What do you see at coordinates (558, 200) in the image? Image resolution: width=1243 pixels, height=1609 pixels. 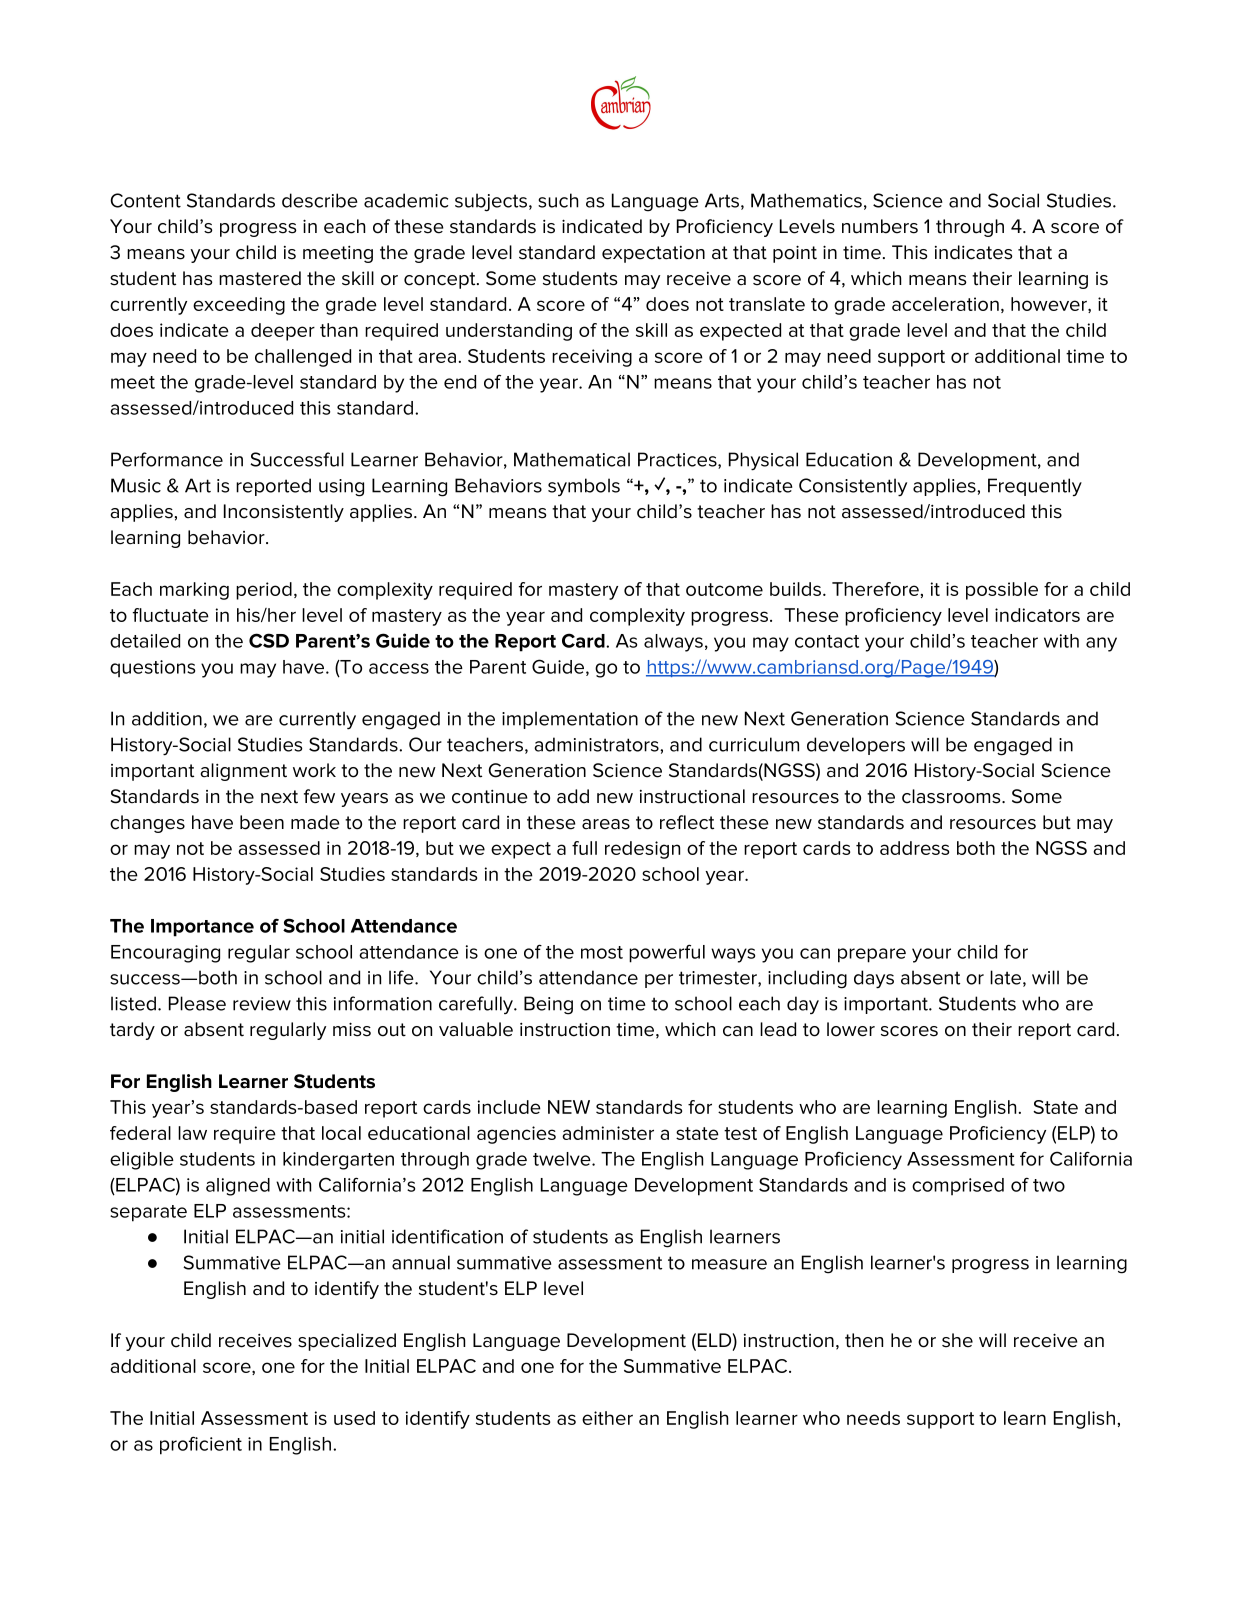 I see `such` at bounding box center [558, 200].
